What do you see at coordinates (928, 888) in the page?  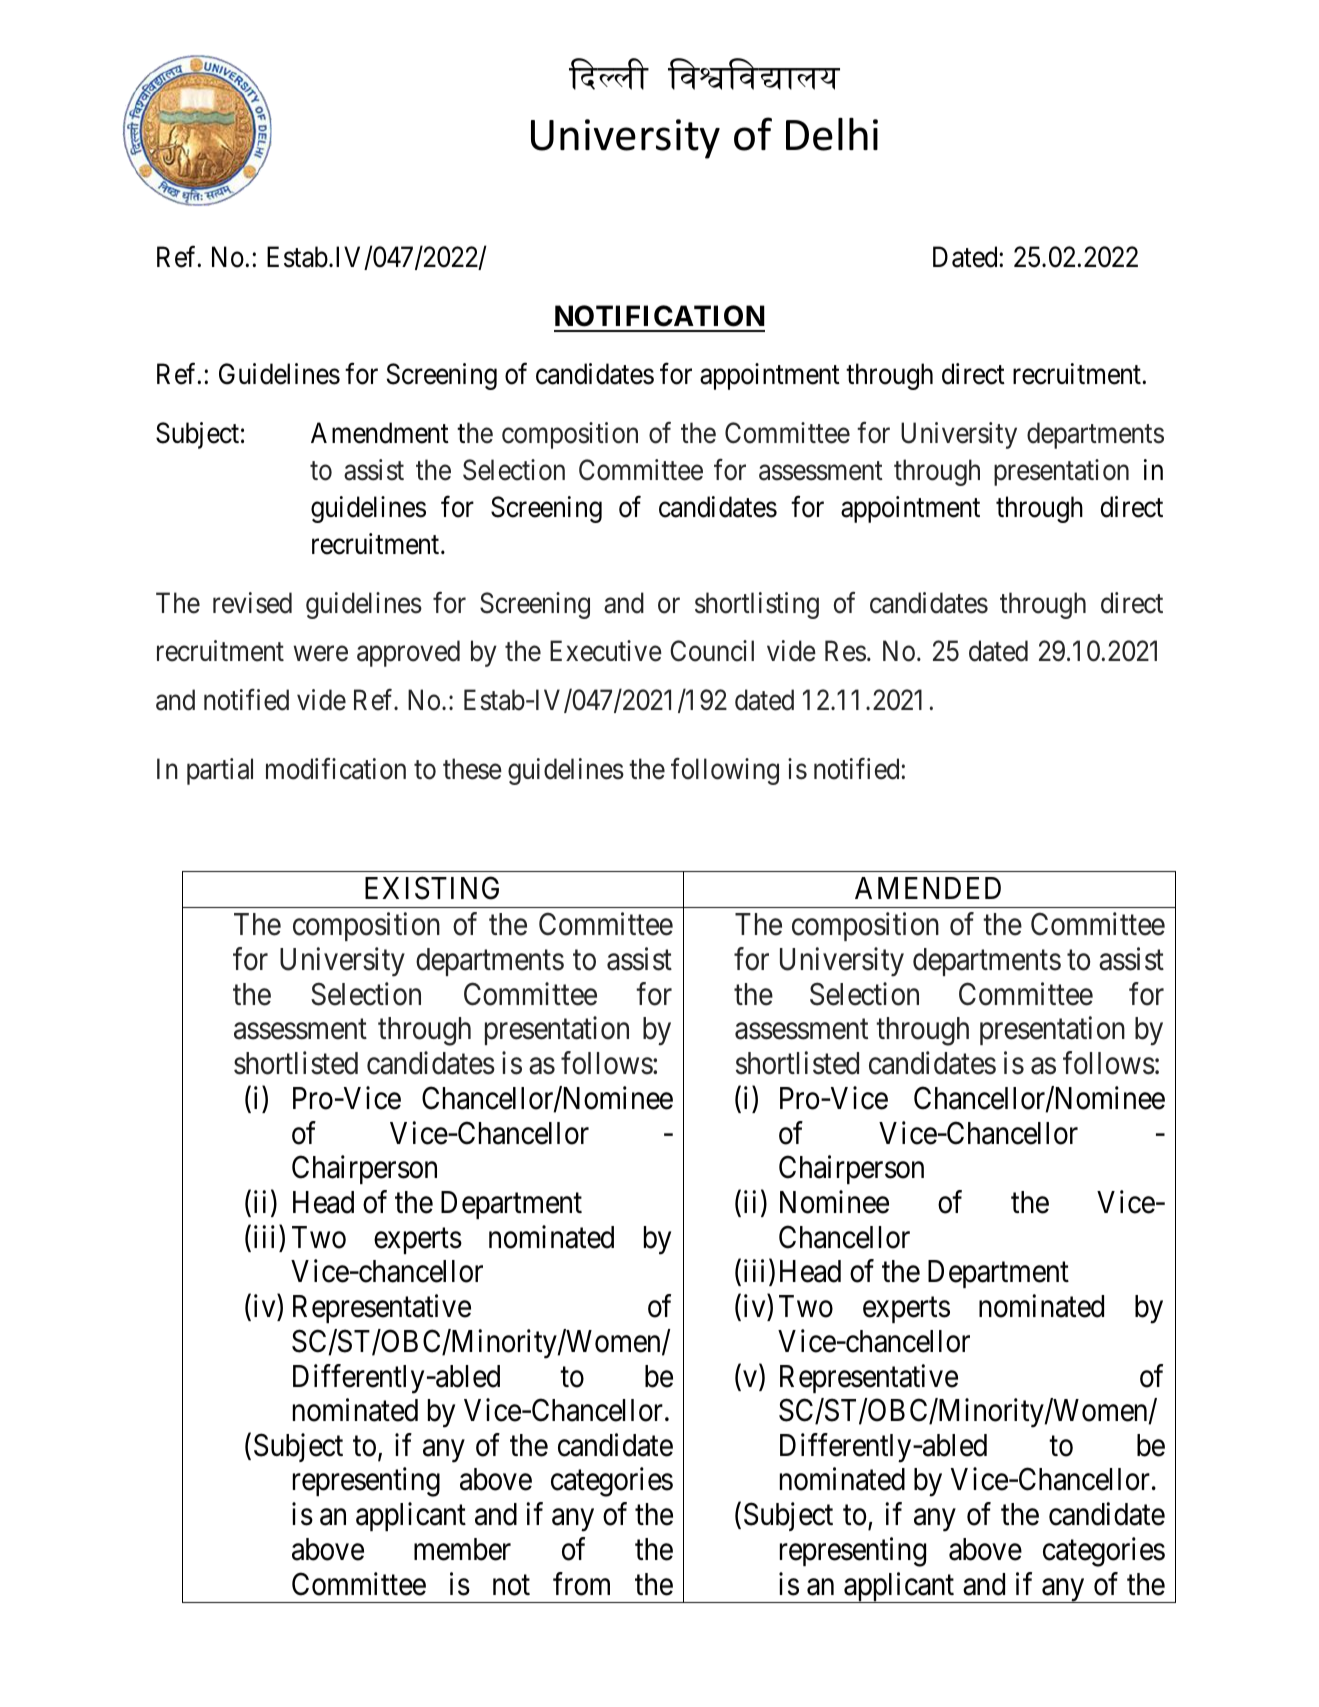 I see `AMENDED` at bounding box center [928, 888].
